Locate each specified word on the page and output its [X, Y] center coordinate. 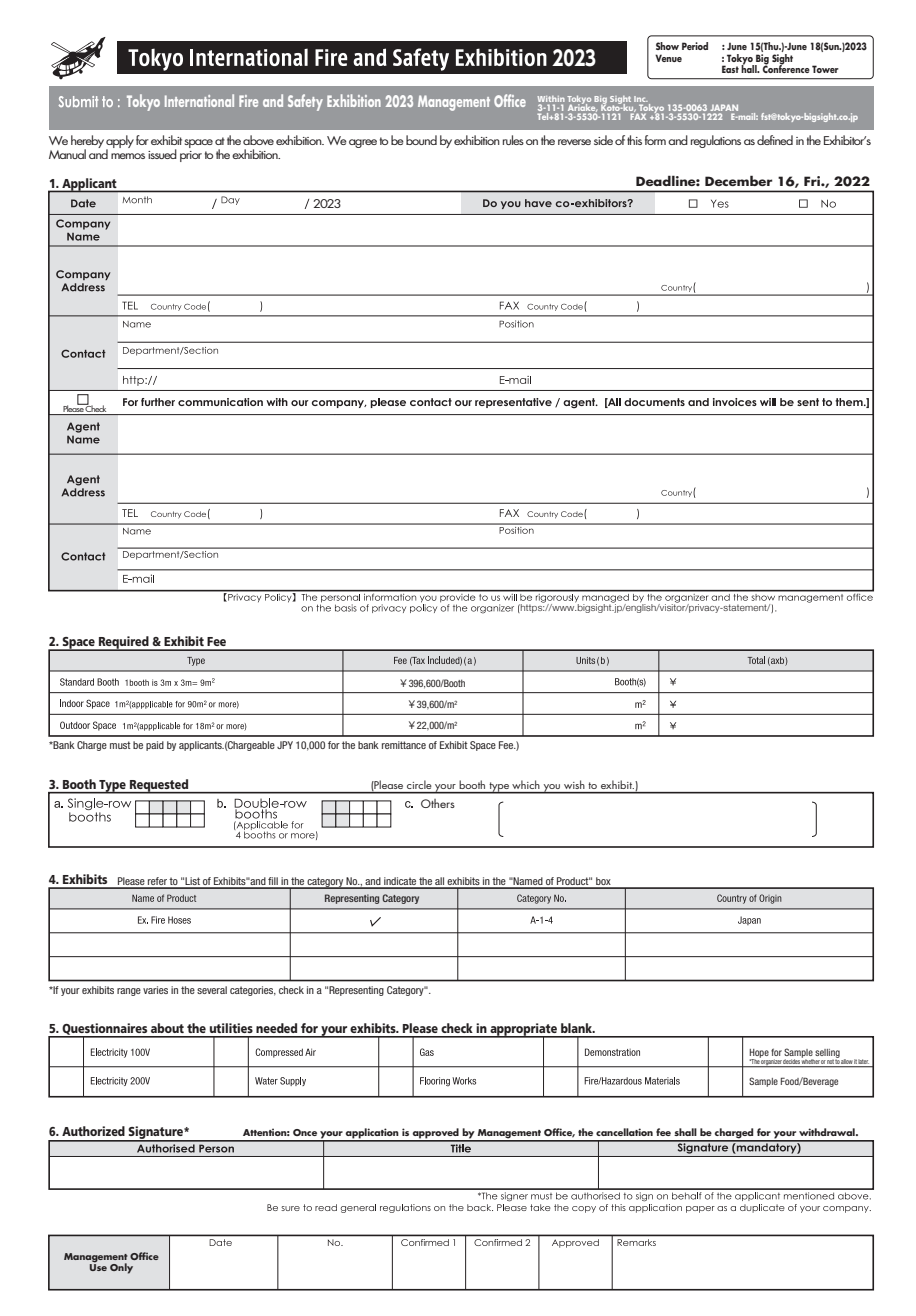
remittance [404, 745]
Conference [786, 68]
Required [124, 643]
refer [157, 882]
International [199, 100]
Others [438, 803]
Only [121, 1268]
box [603, 882]
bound [421, 140]
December [738, 180]
